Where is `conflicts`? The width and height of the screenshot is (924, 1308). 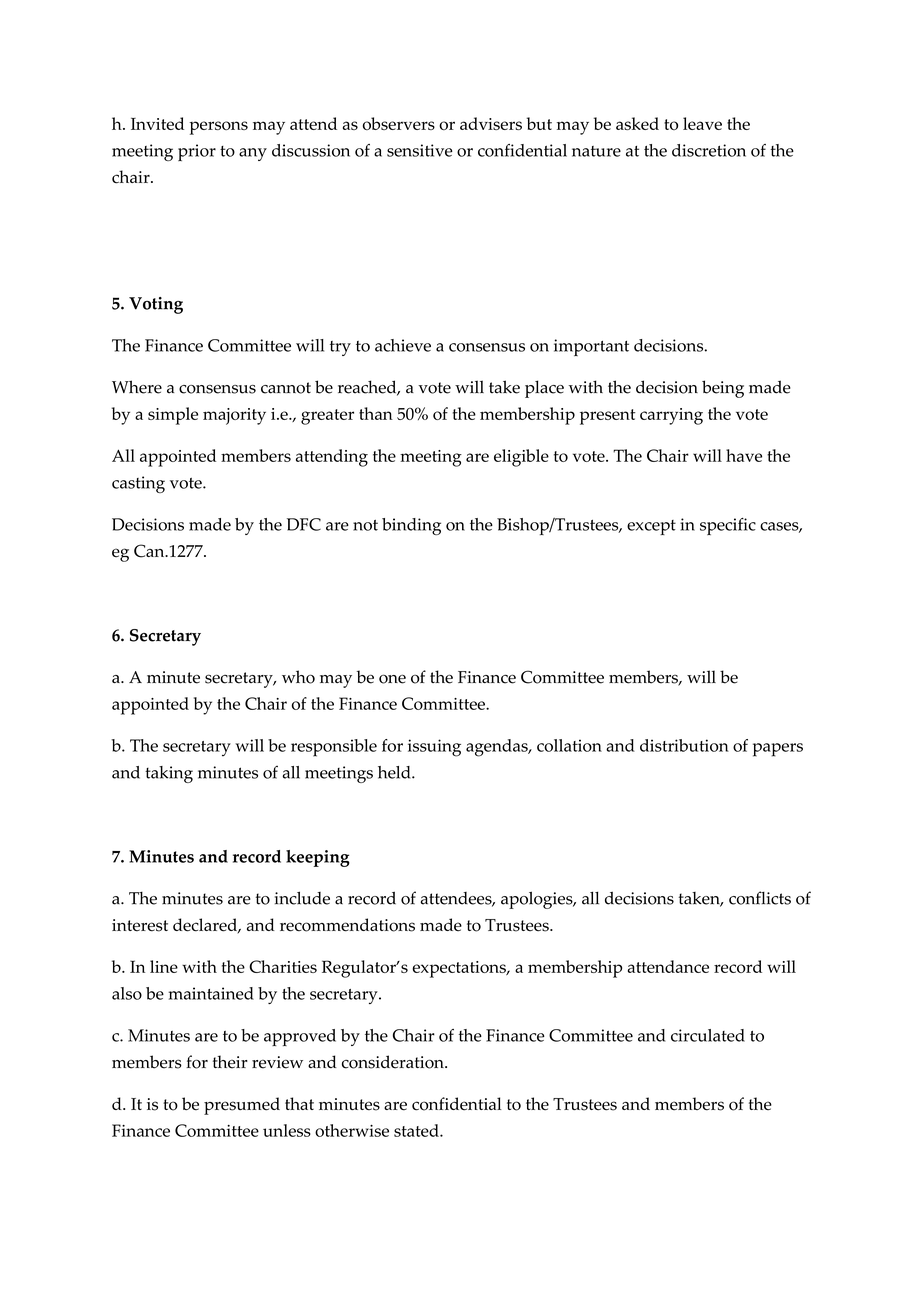
conflicts is located at coordinates (760, 898).
